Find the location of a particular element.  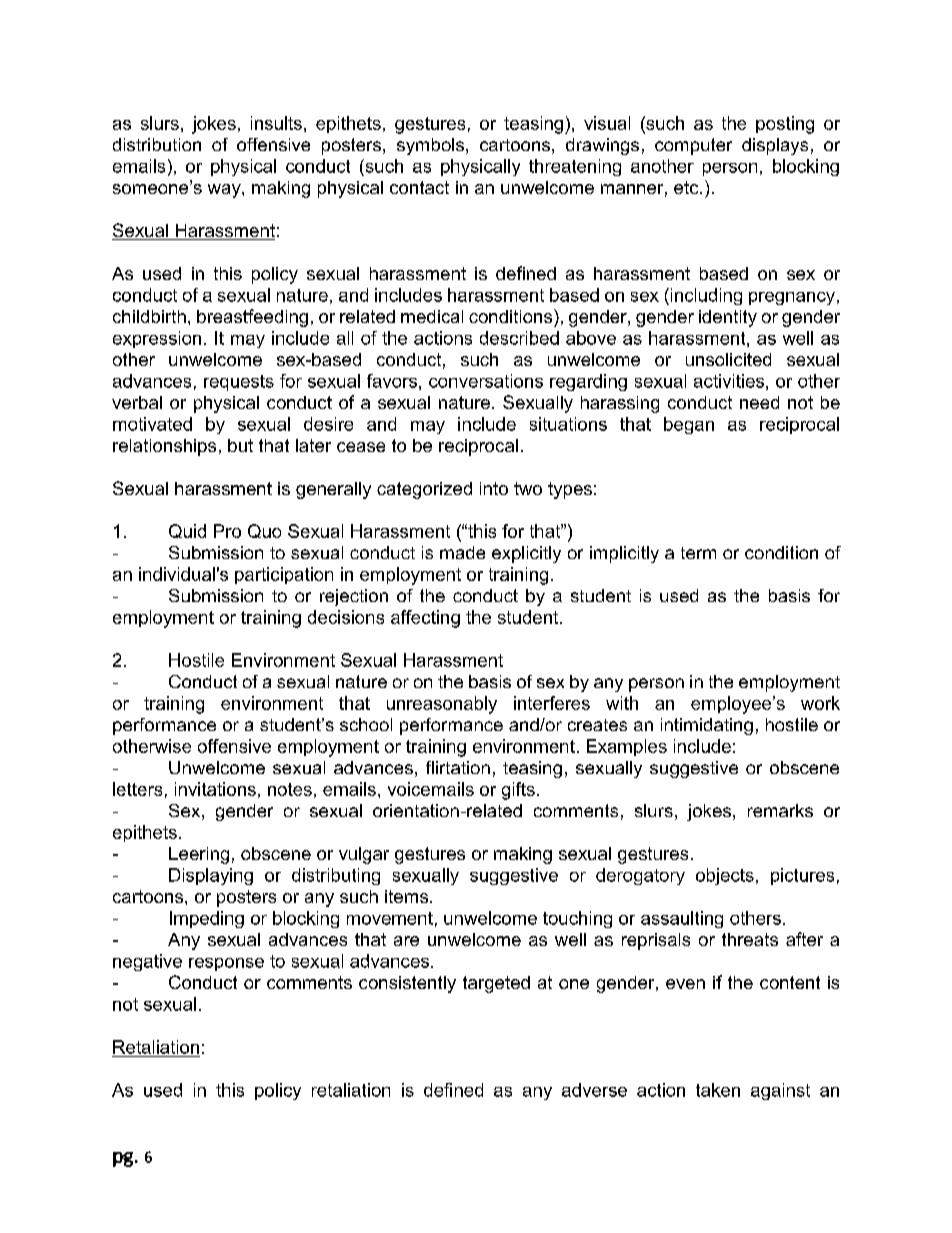

displays is located at coordinates (775, 146).
